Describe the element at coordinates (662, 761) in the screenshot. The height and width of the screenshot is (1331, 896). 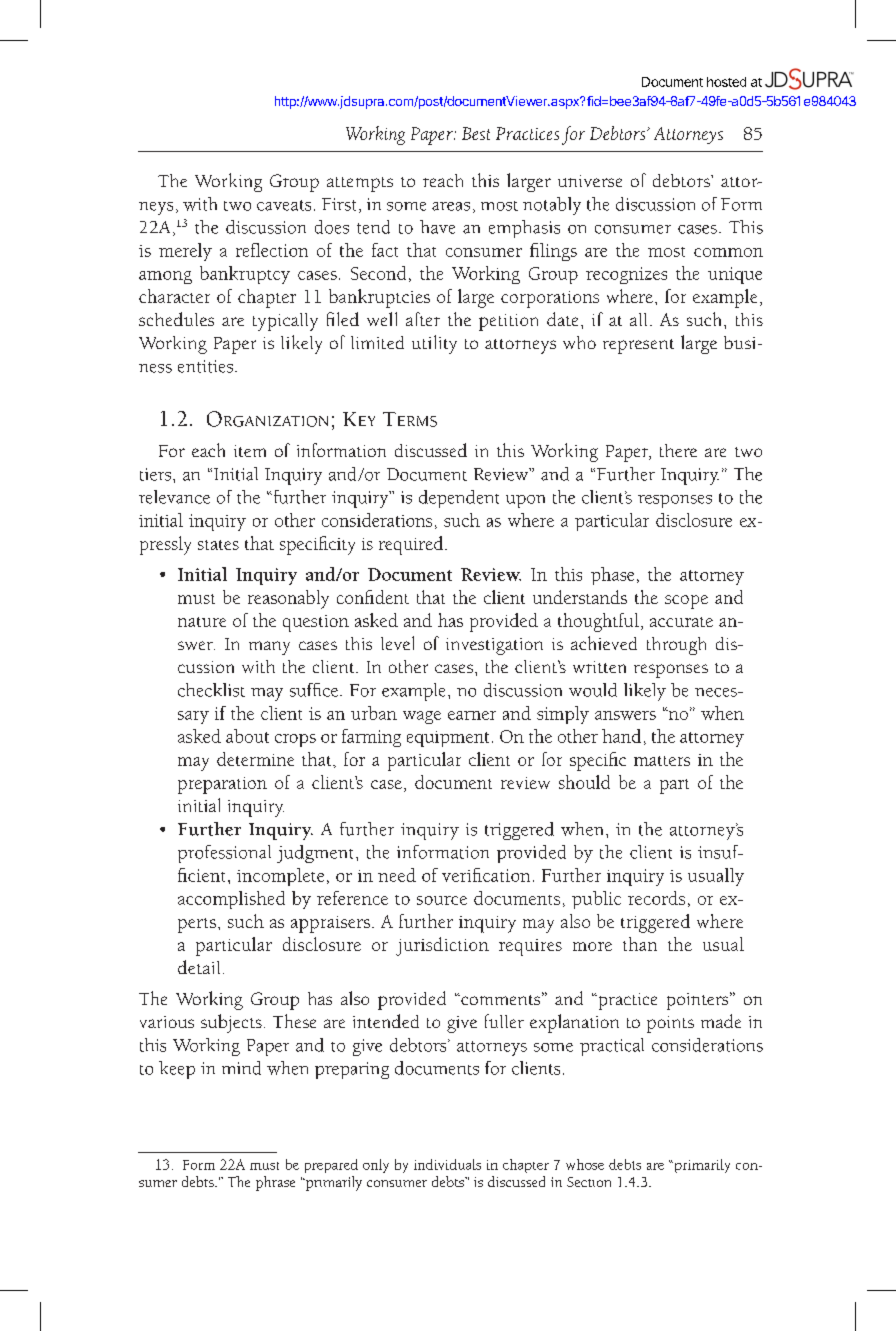
I see `matters` at that location.
